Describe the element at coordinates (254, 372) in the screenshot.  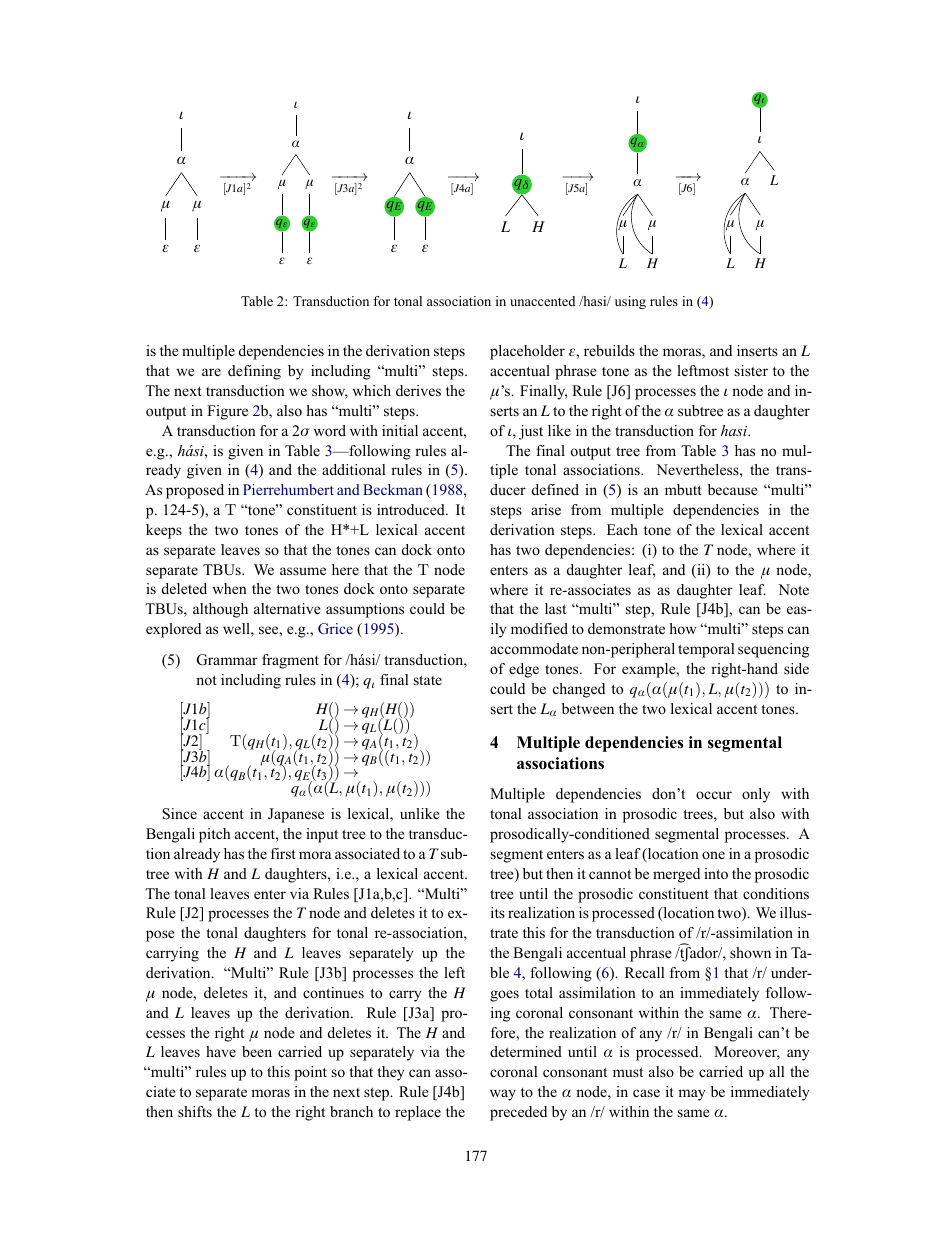
I see `defining` at that location.
